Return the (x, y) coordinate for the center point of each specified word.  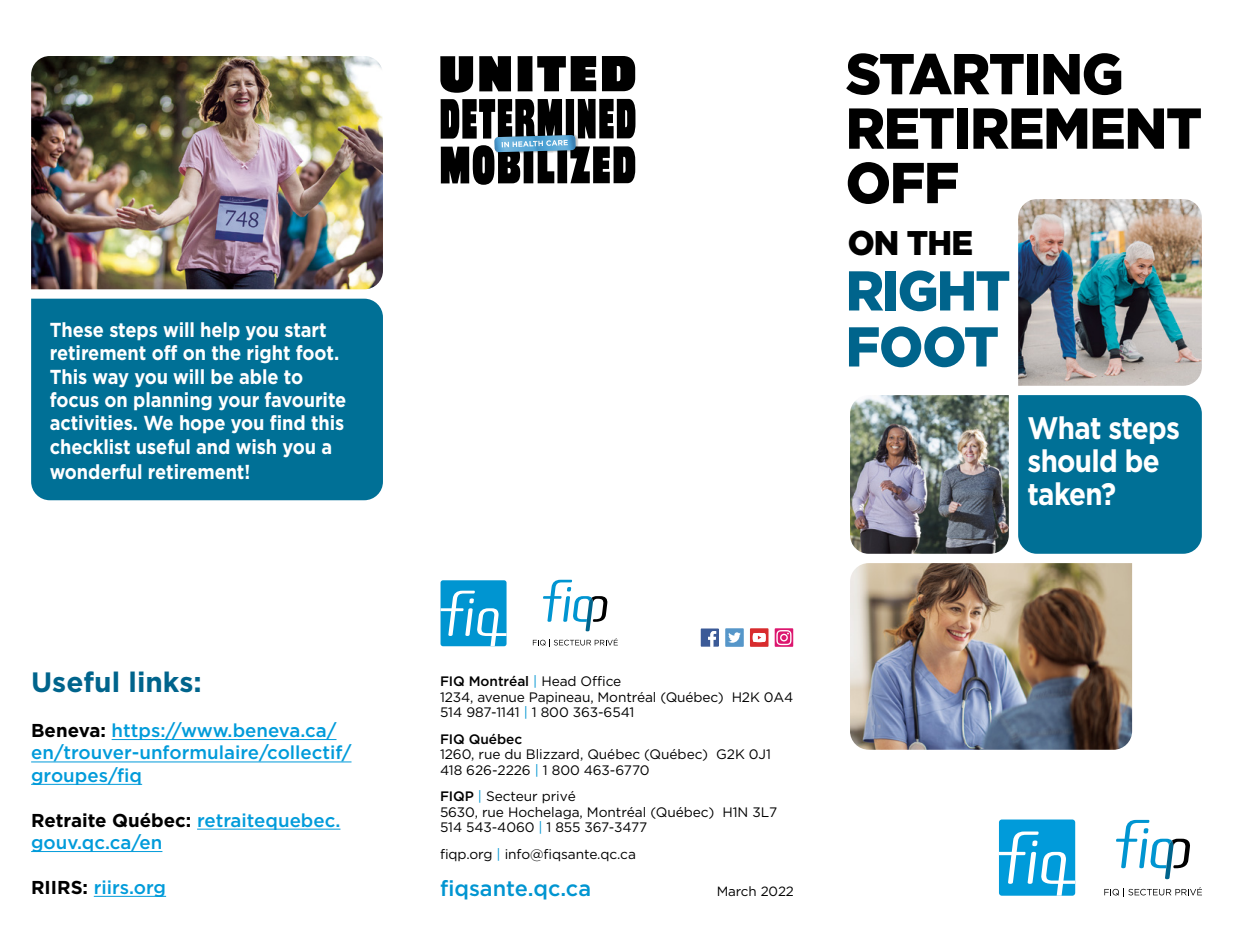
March (737, 891)
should (1072, 461)
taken (1065, 494)
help (220, 331)
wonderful (95, 471)
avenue (501, 698)
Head (559, 681)
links (161, 682)
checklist (90, 446)
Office (601, 681)
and (212, 446)
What (1064, 428)
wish (256, 446)
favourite (305, 399)
